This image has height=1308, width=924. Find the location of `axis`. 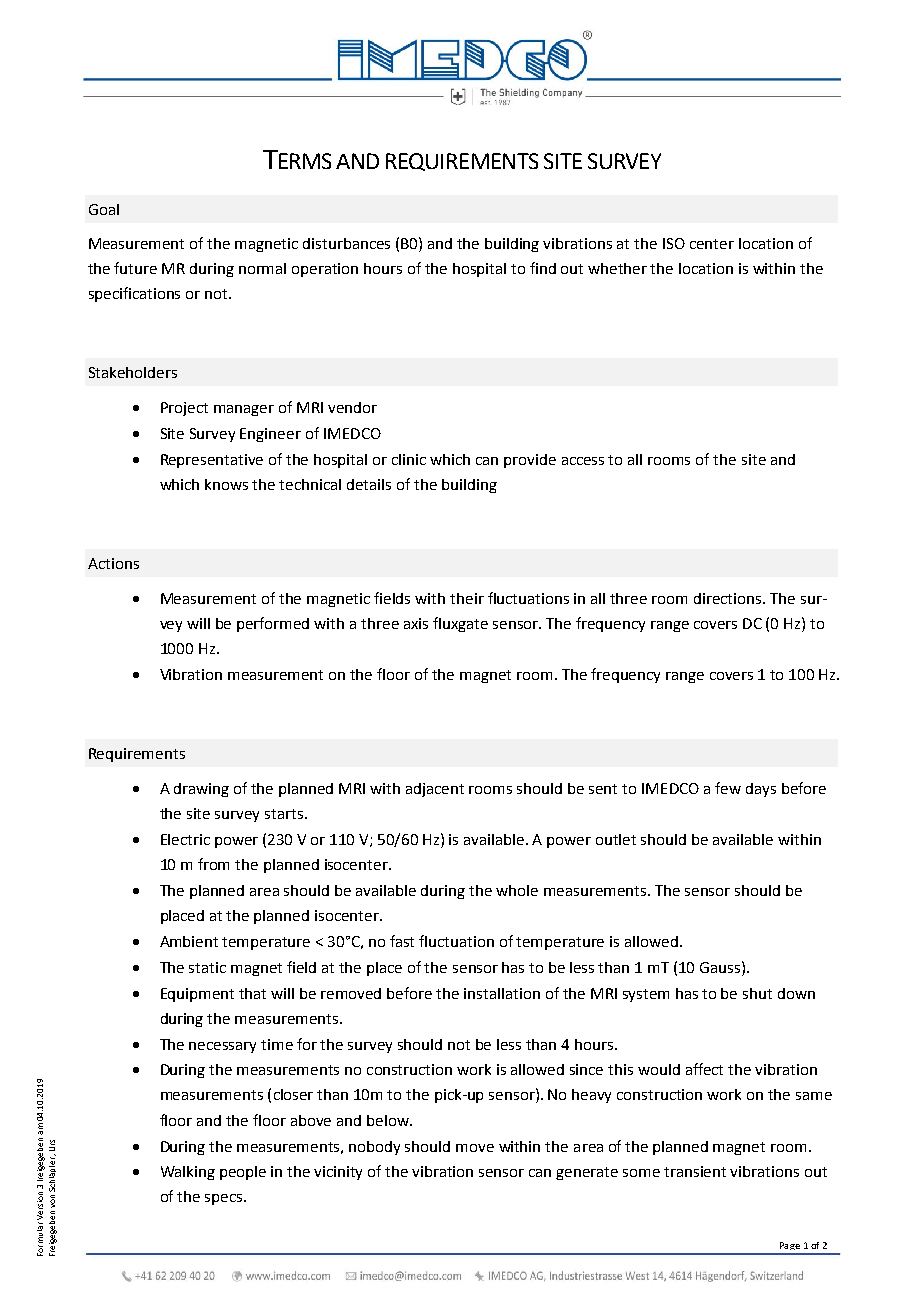

axis is located at coordinates (416, 623).
